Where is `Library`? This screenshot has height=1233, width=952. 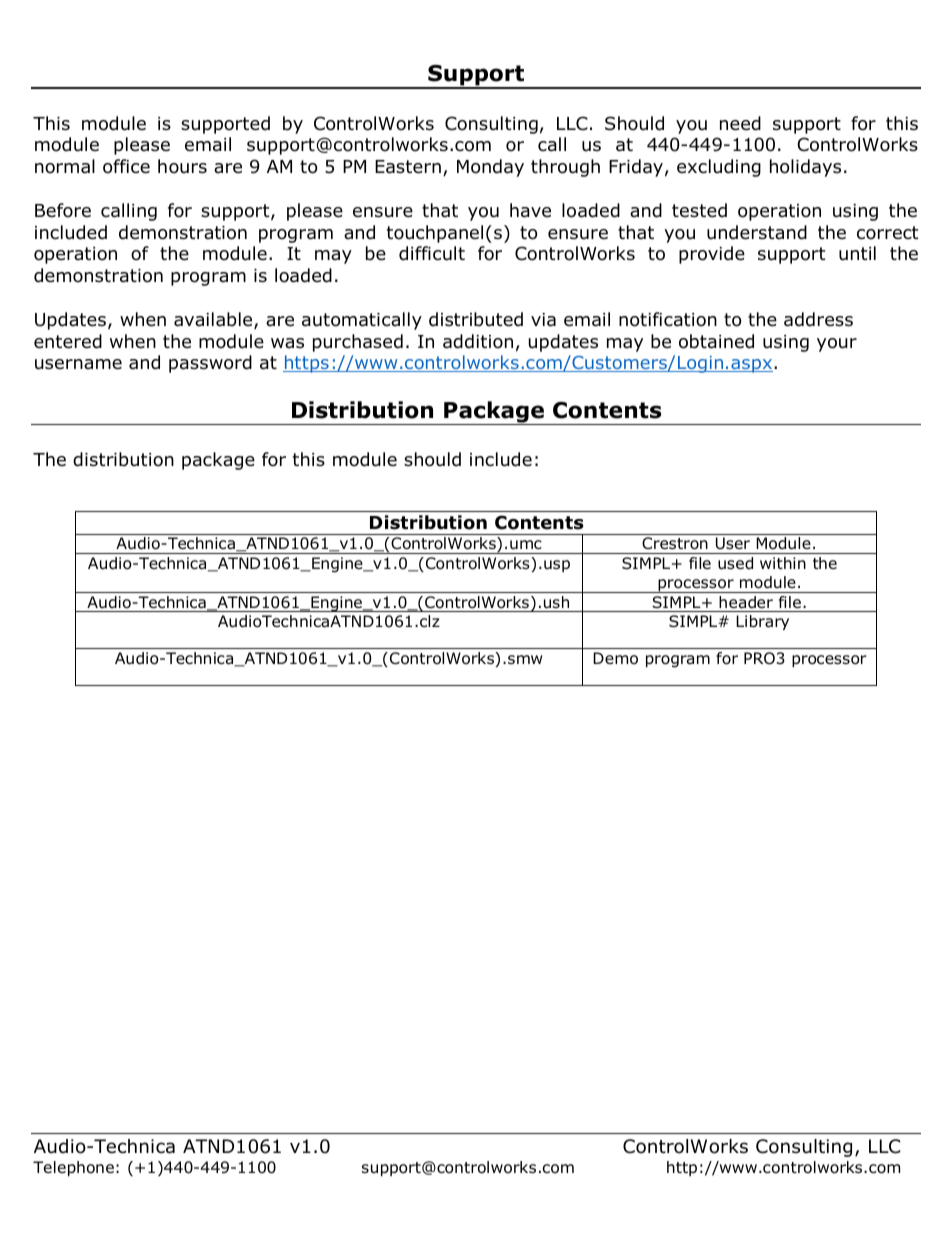
Library is located at coordinates (762, 622).
